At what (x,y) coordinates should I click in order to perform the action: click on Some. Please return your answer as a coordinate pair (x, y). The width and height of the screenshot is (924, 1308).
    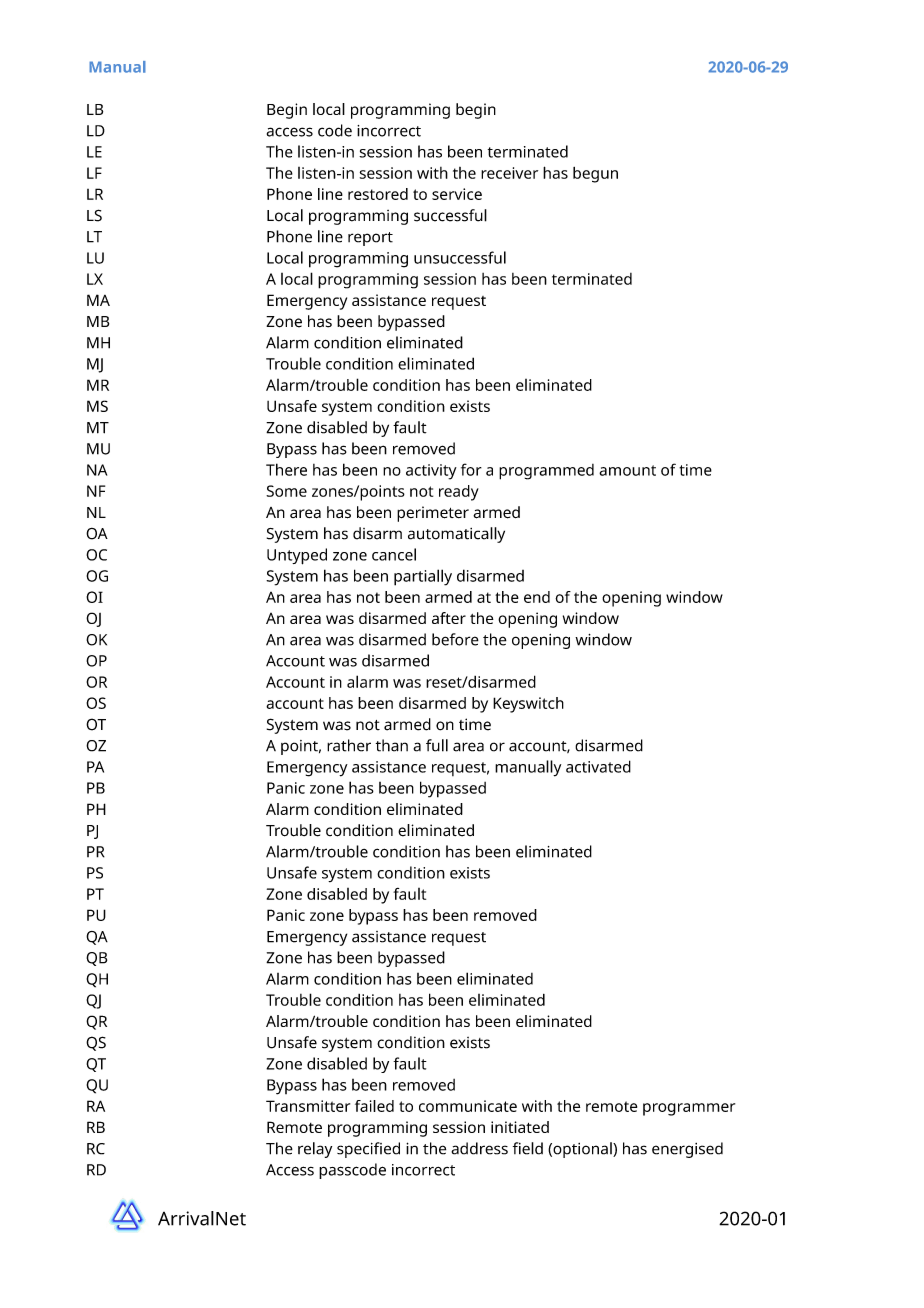
    Looking at the image, I should click on (286, 491).
